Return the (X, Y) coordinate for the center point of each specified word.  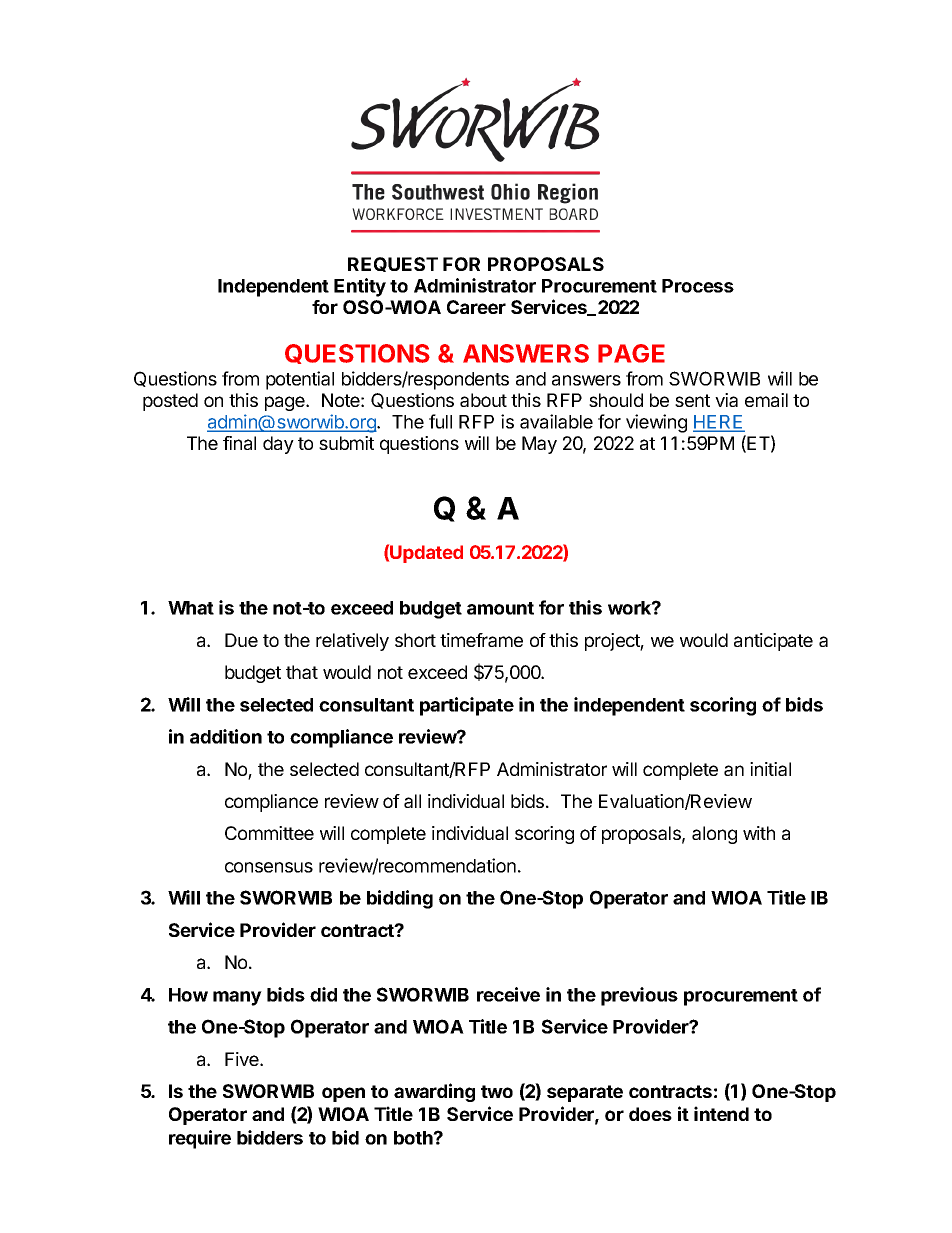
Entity (360, 287)
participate (467, 706)
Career (476, 307)
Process (698, 286)
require (200, 1139)
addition (226, 736)
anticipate (773, 642)
